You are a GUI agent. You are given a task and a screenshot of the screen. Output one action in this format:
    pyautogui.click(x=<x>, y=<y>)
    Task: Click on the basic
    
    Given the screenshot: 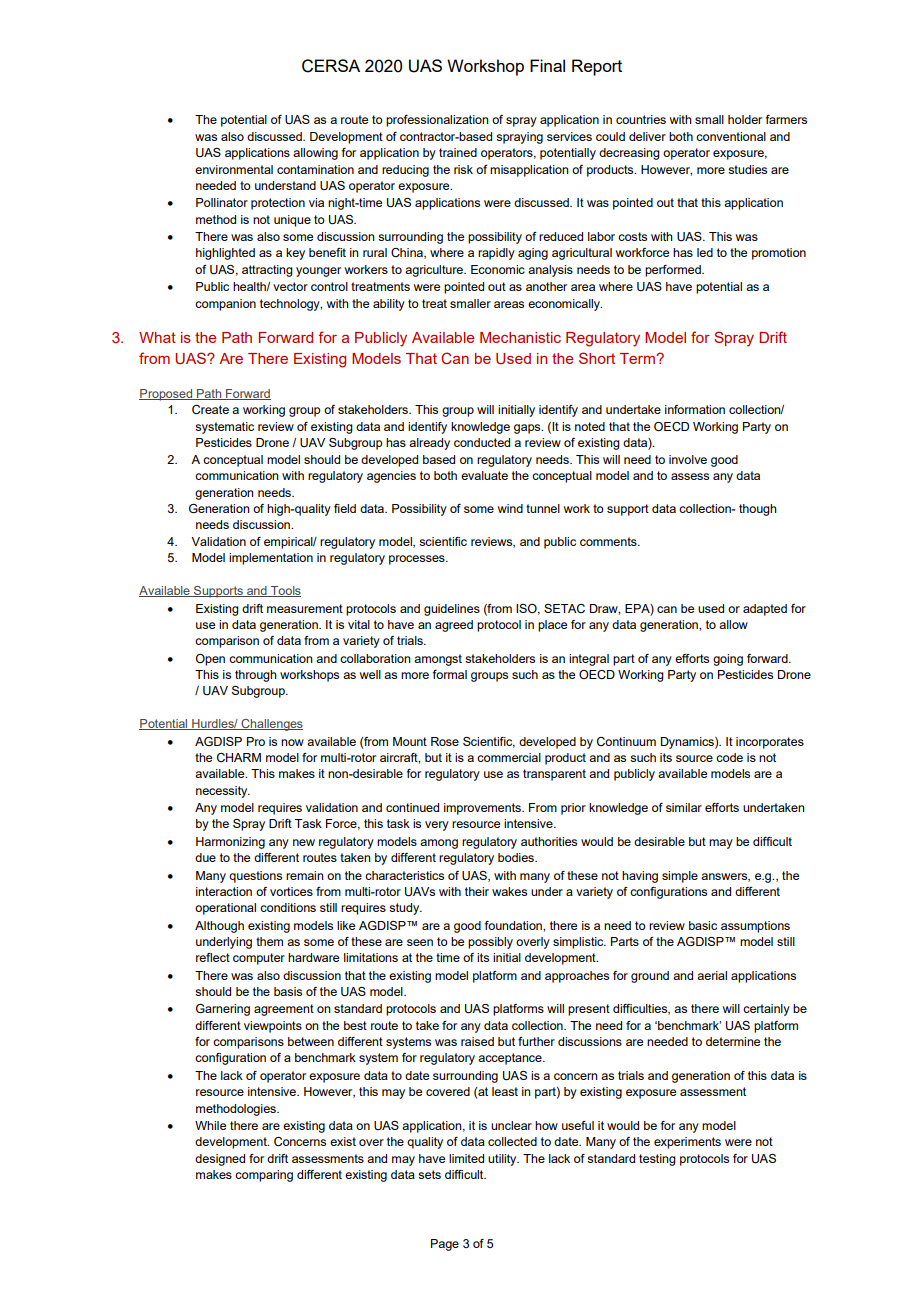 What is the action you would take?
    pyautogui.click(x=703, y=925)
